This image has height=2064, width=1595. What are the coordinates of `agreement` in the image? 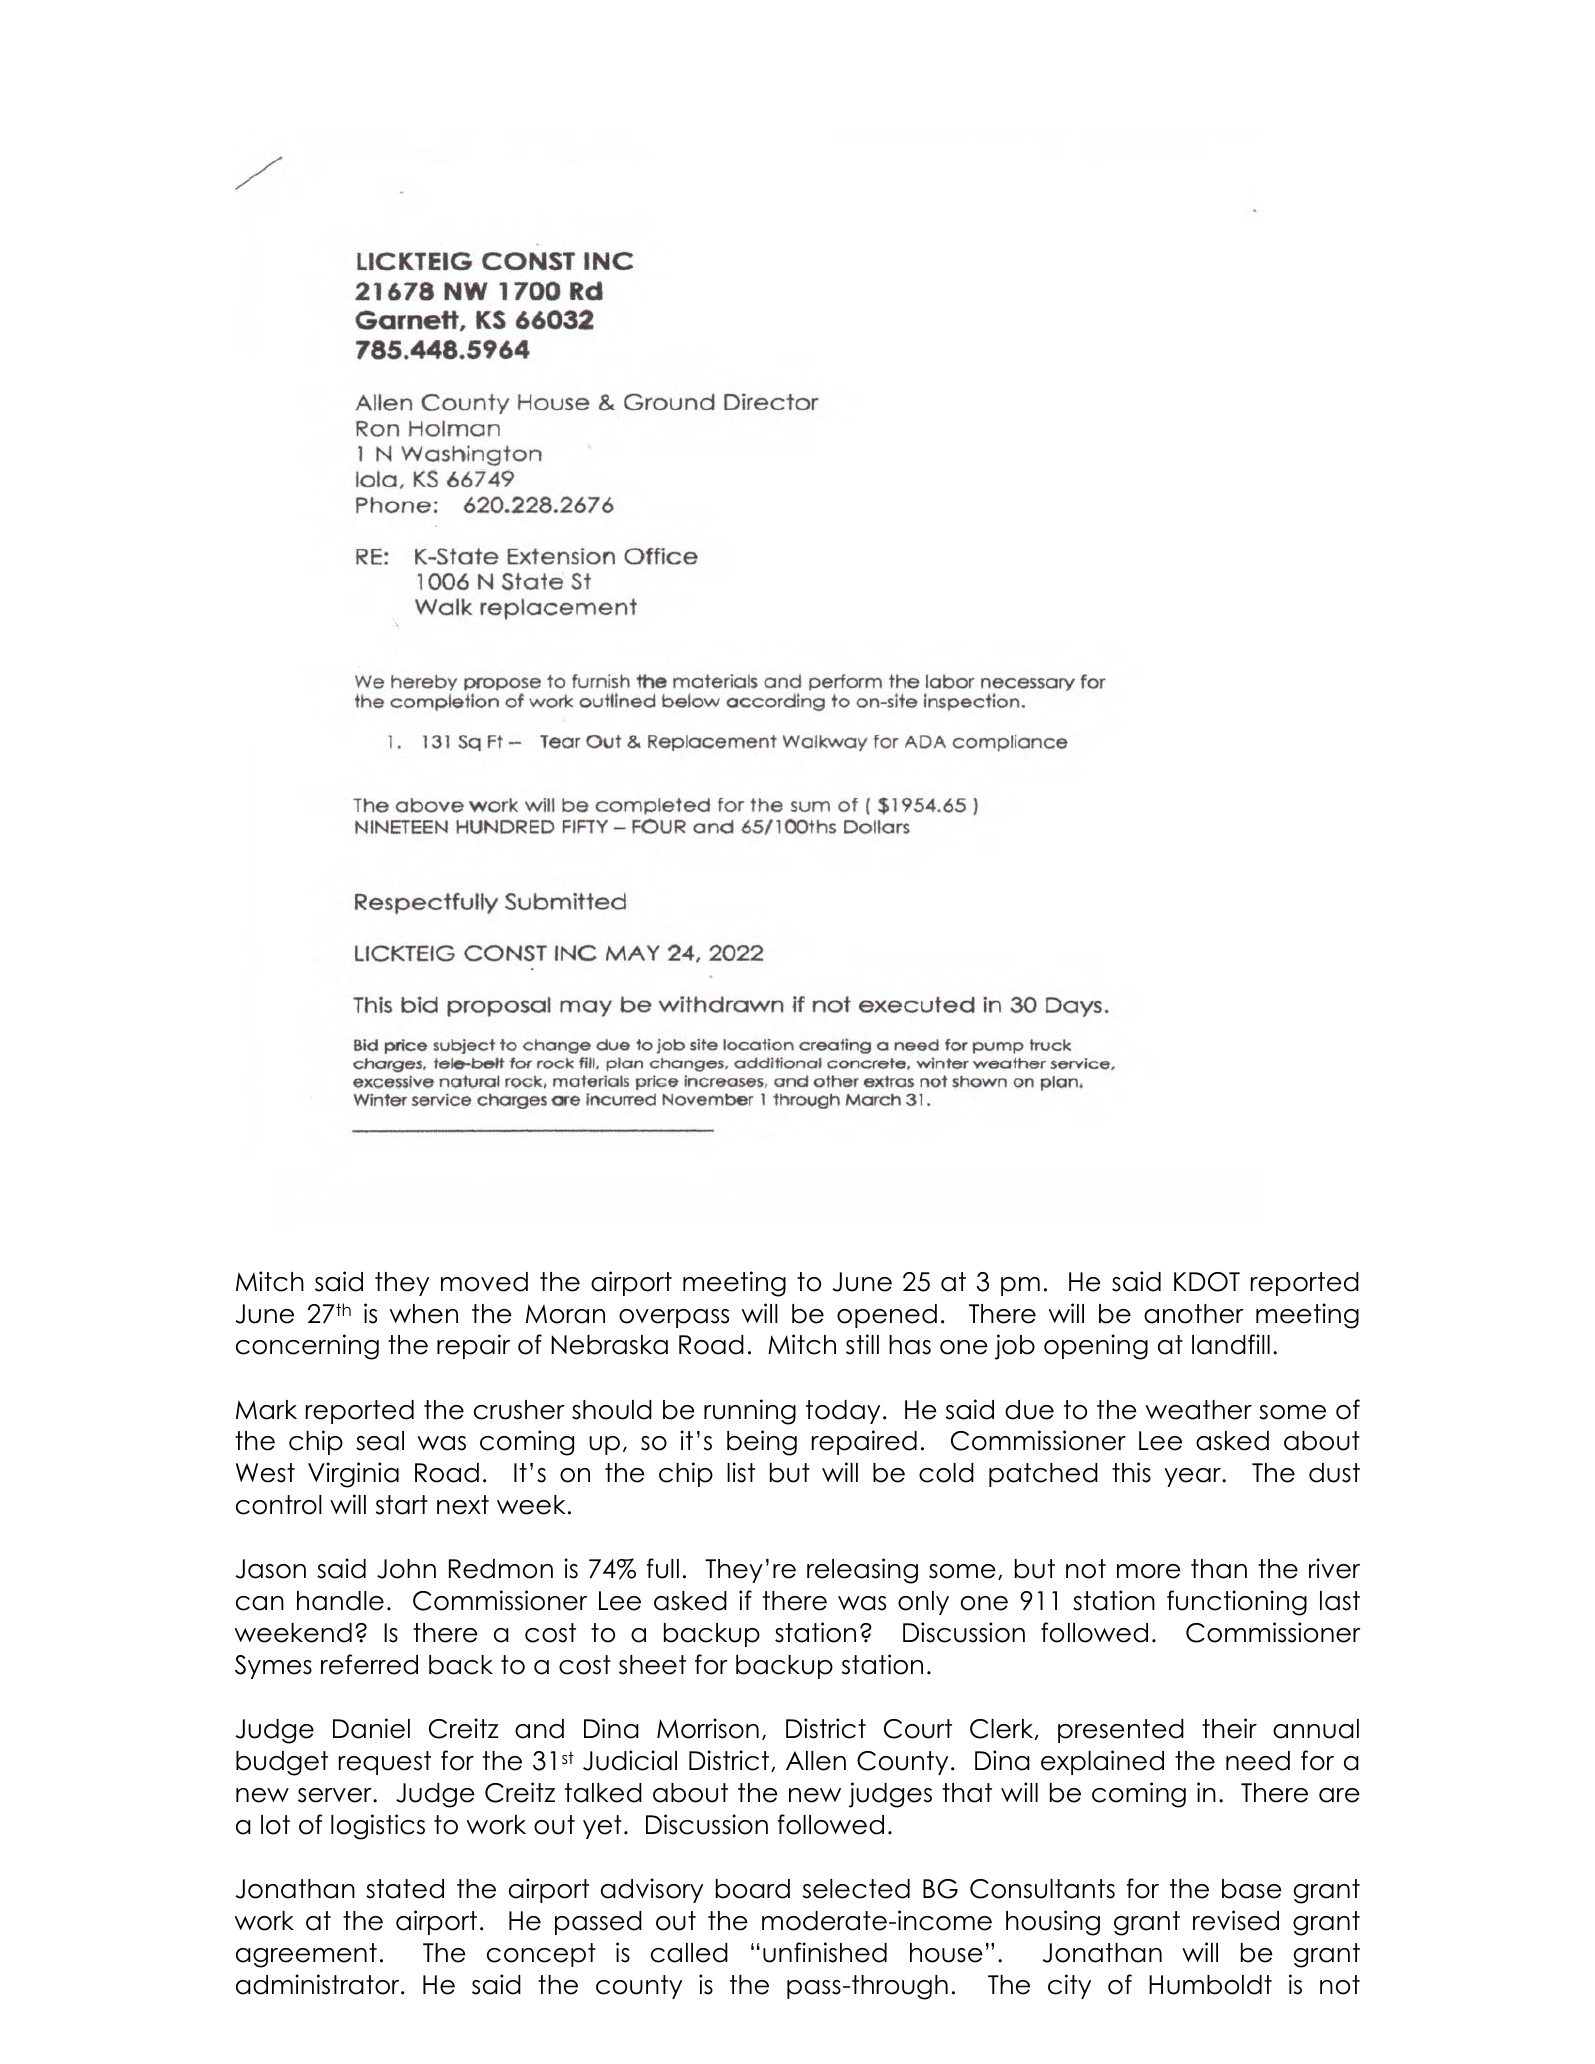 It's located at (306, 1955).
